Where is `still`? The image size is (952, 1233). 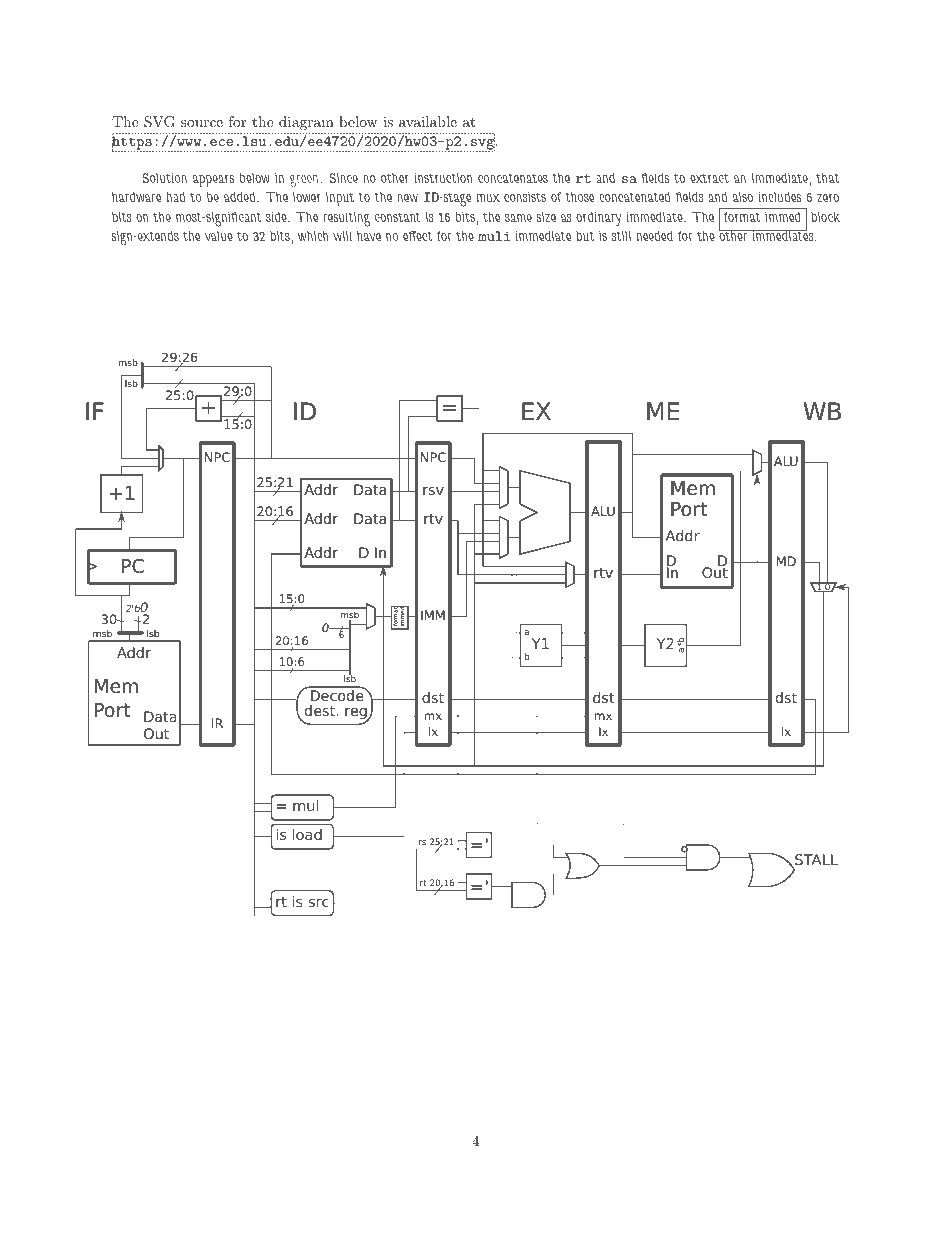
still is located at coordinates (621, 236).
